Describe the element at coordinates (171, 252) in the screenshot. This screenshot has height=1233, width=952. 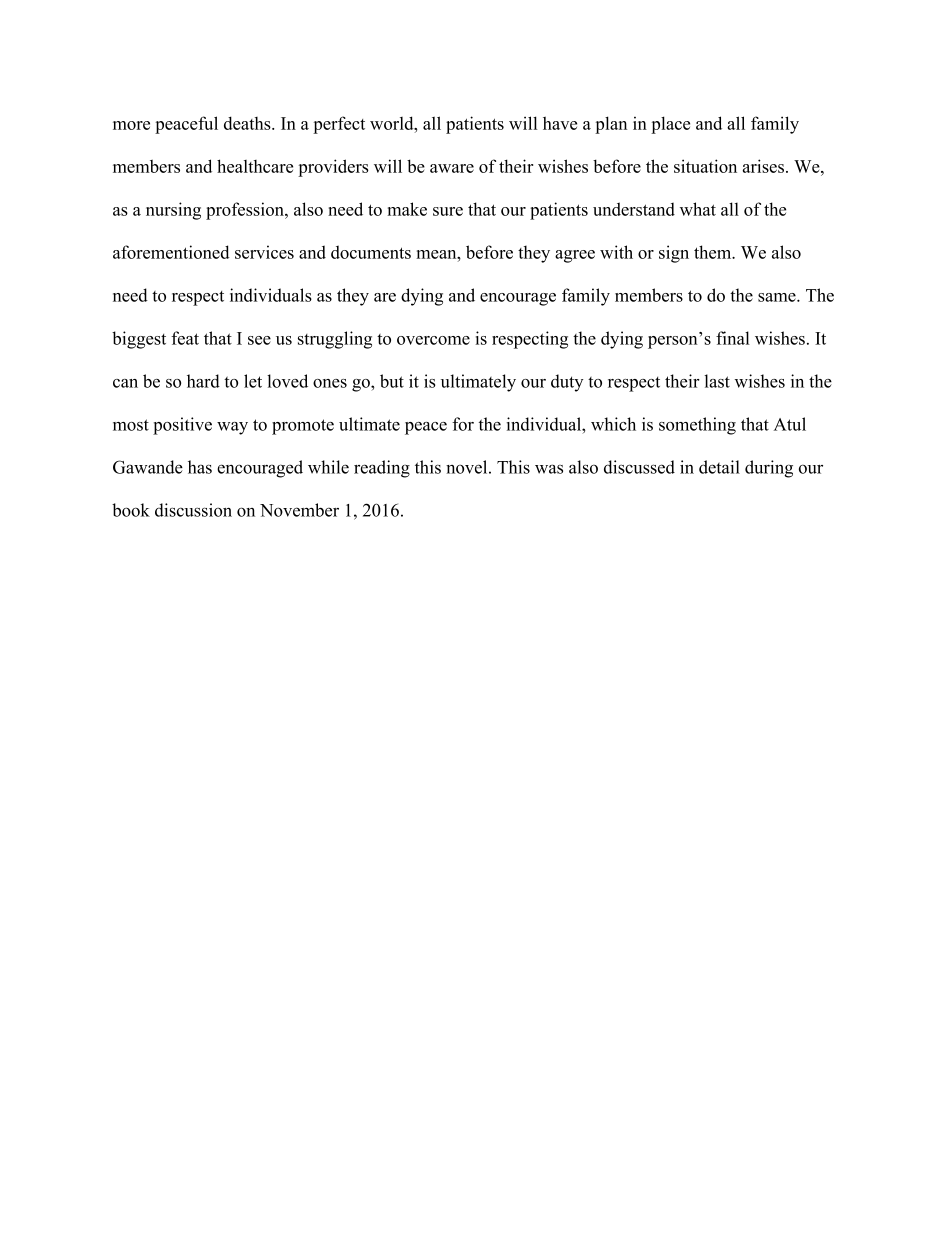
I see `aforementioned` at that location.
